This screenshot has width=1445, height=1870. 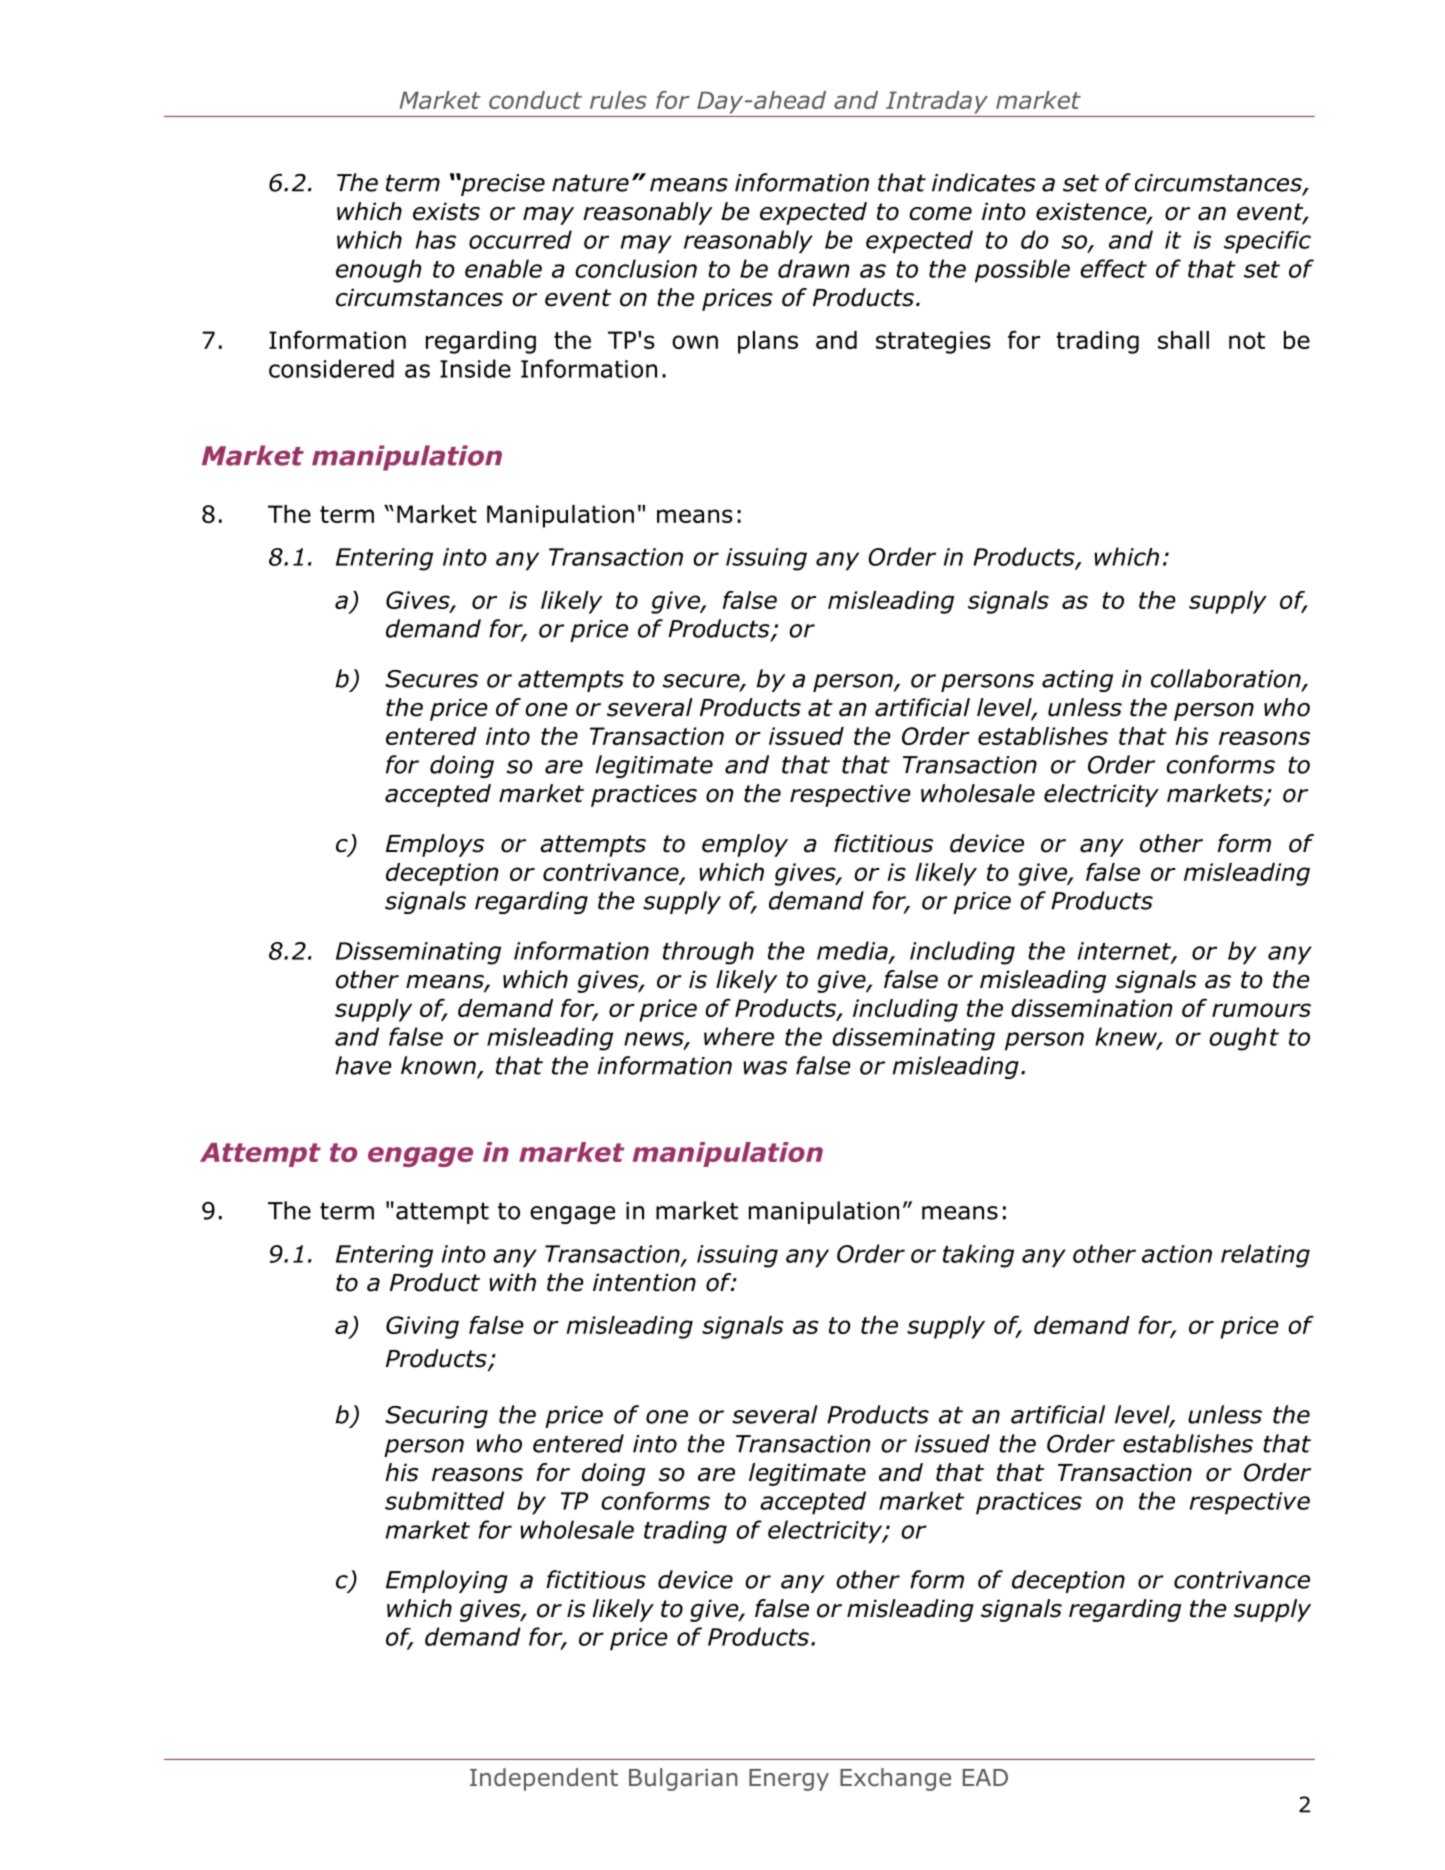 What do you see at coordinates (446, 211) in the screenshot?
I see `exists` at bounding box center [446, 211].
